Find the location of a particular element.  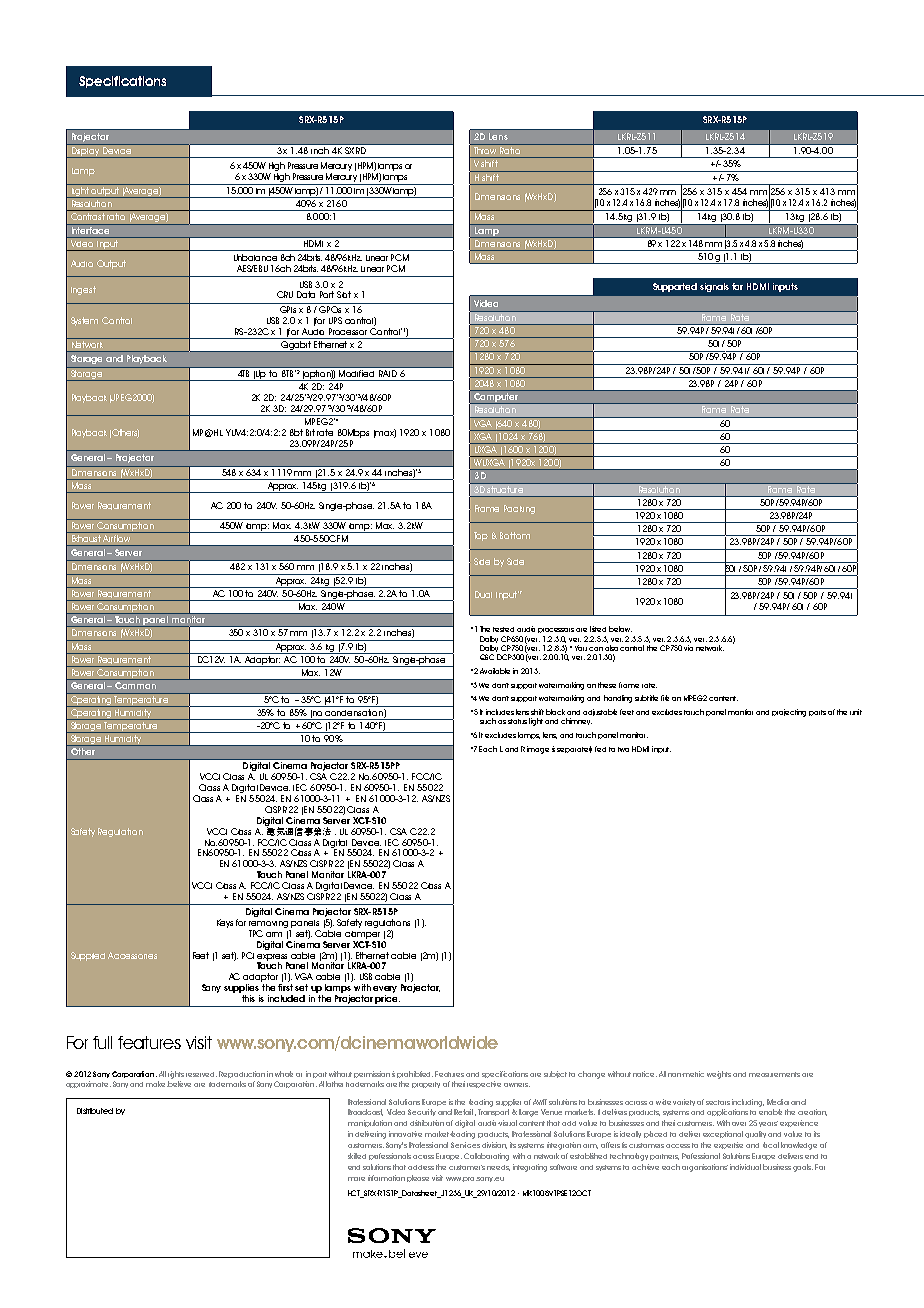

projecting is located at coordinates (789, 713).
